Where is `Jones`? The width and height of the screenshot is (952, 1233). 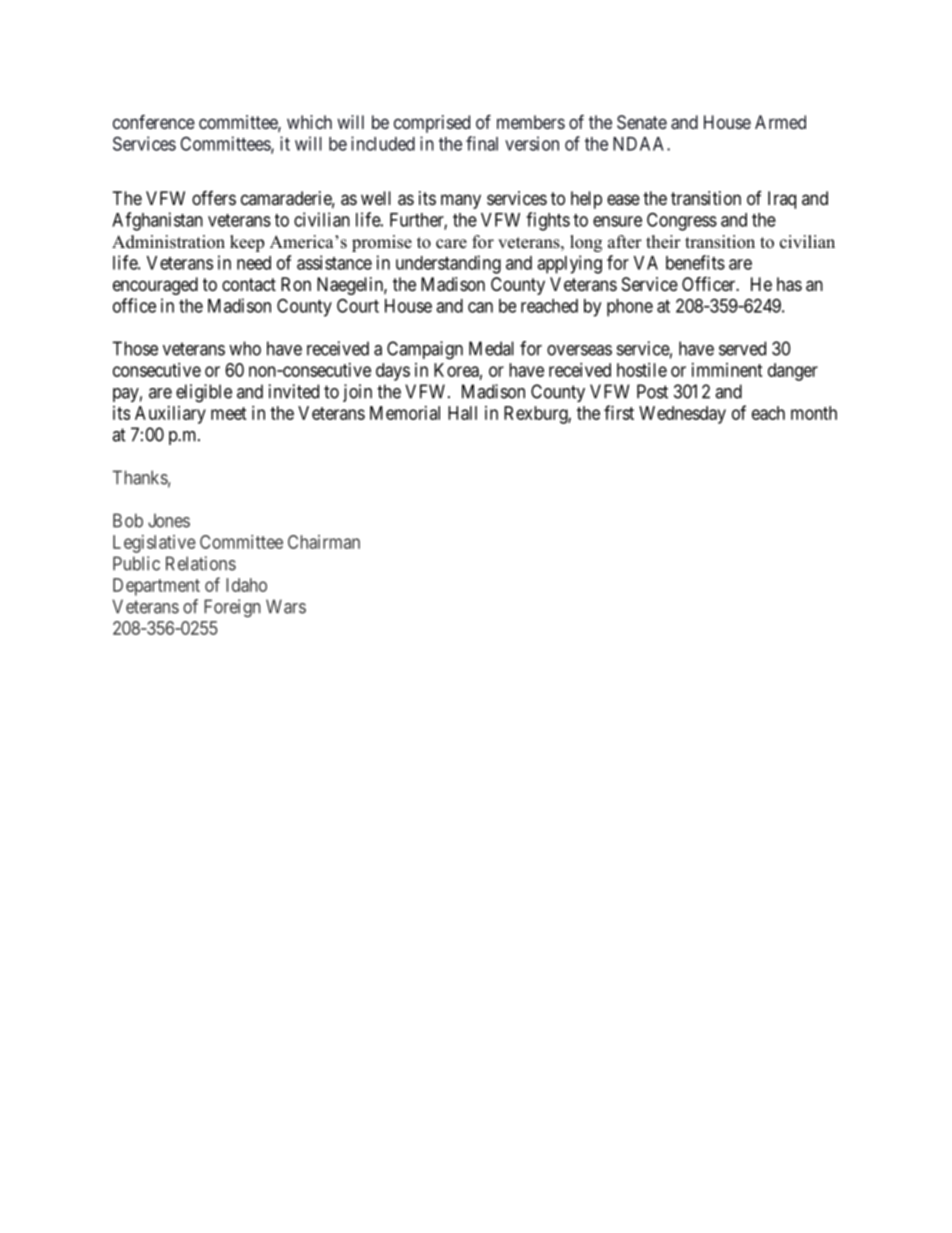
Jones is located at coordinates (169, 520).
